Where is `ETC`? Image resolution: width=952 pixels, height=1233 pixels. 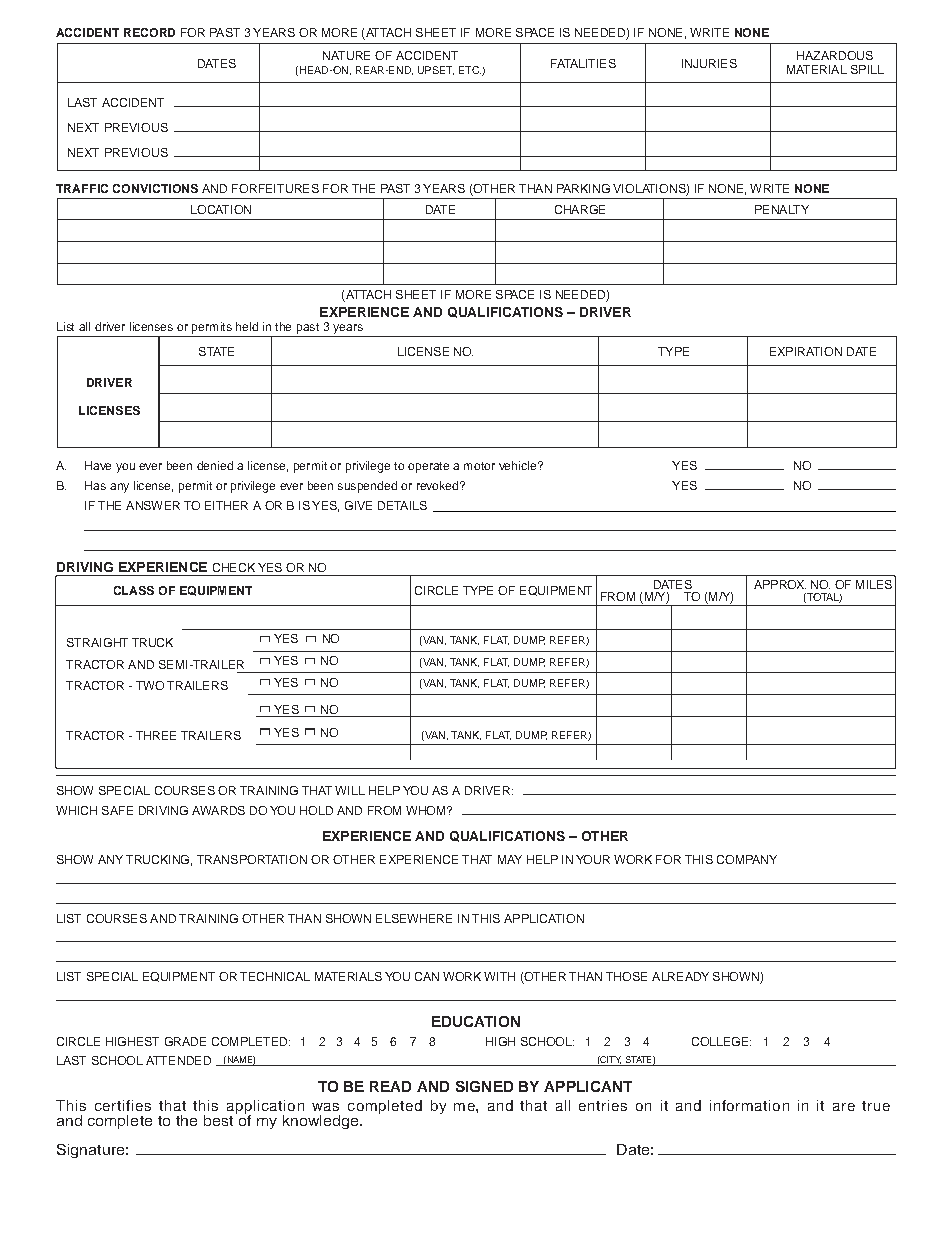 ETC is located at coordinates (470, 70).
